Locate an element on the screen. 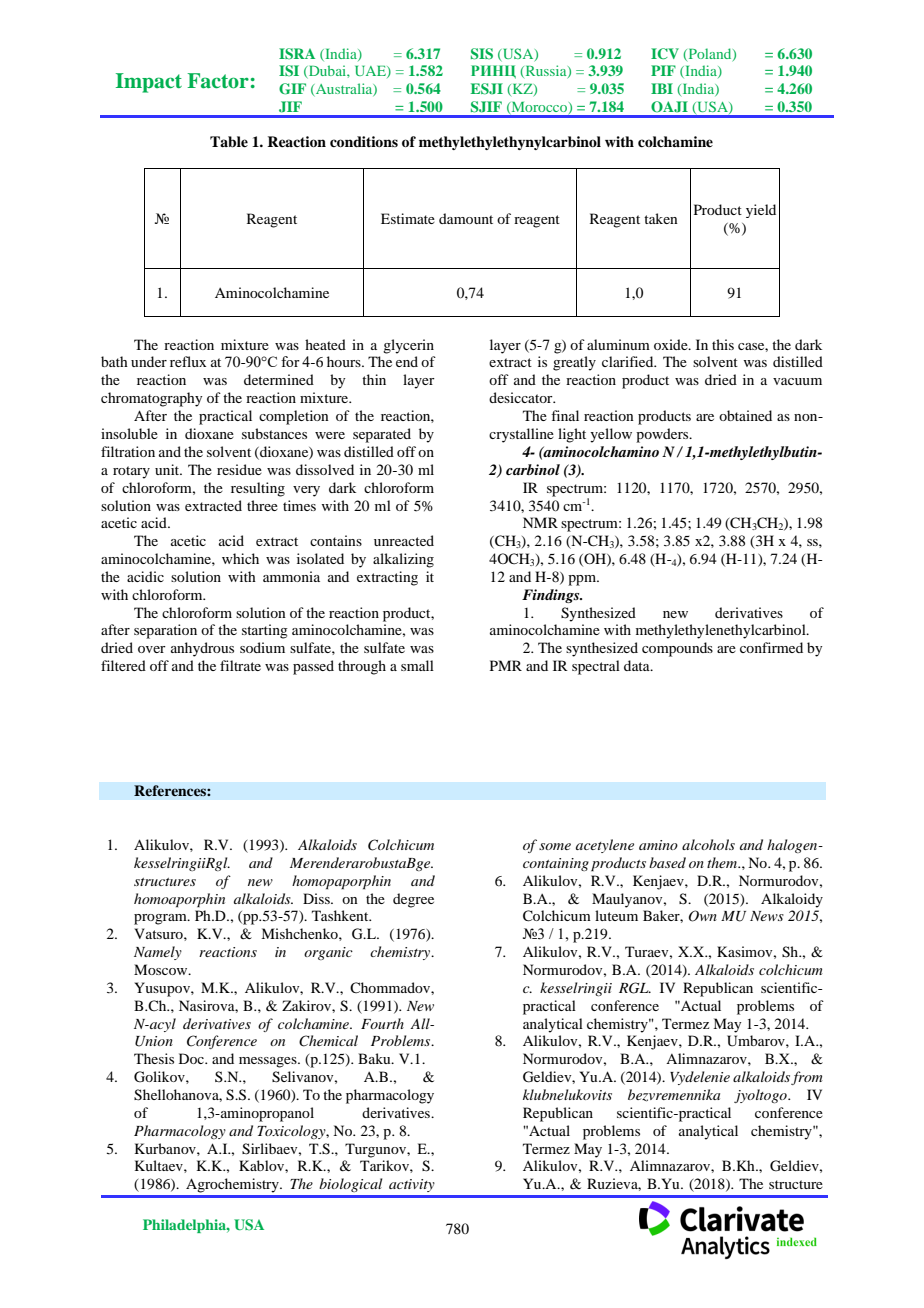  obtained is located at coordinates (745, 415).
